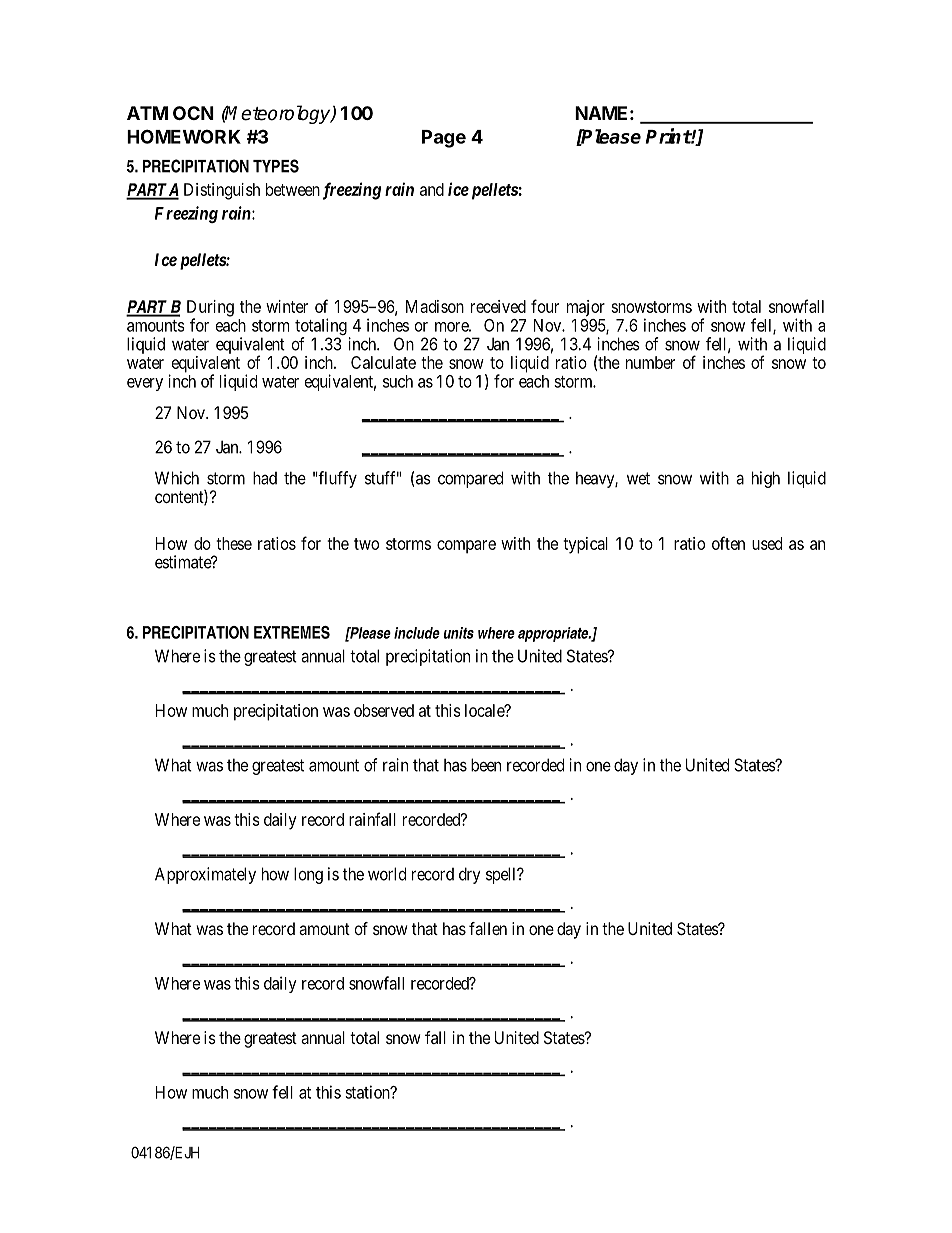 This screenshot has width=952, height=1233. Describe the element at coordinates (601, 113) in the screenshot. I see `NAME` at that location.
